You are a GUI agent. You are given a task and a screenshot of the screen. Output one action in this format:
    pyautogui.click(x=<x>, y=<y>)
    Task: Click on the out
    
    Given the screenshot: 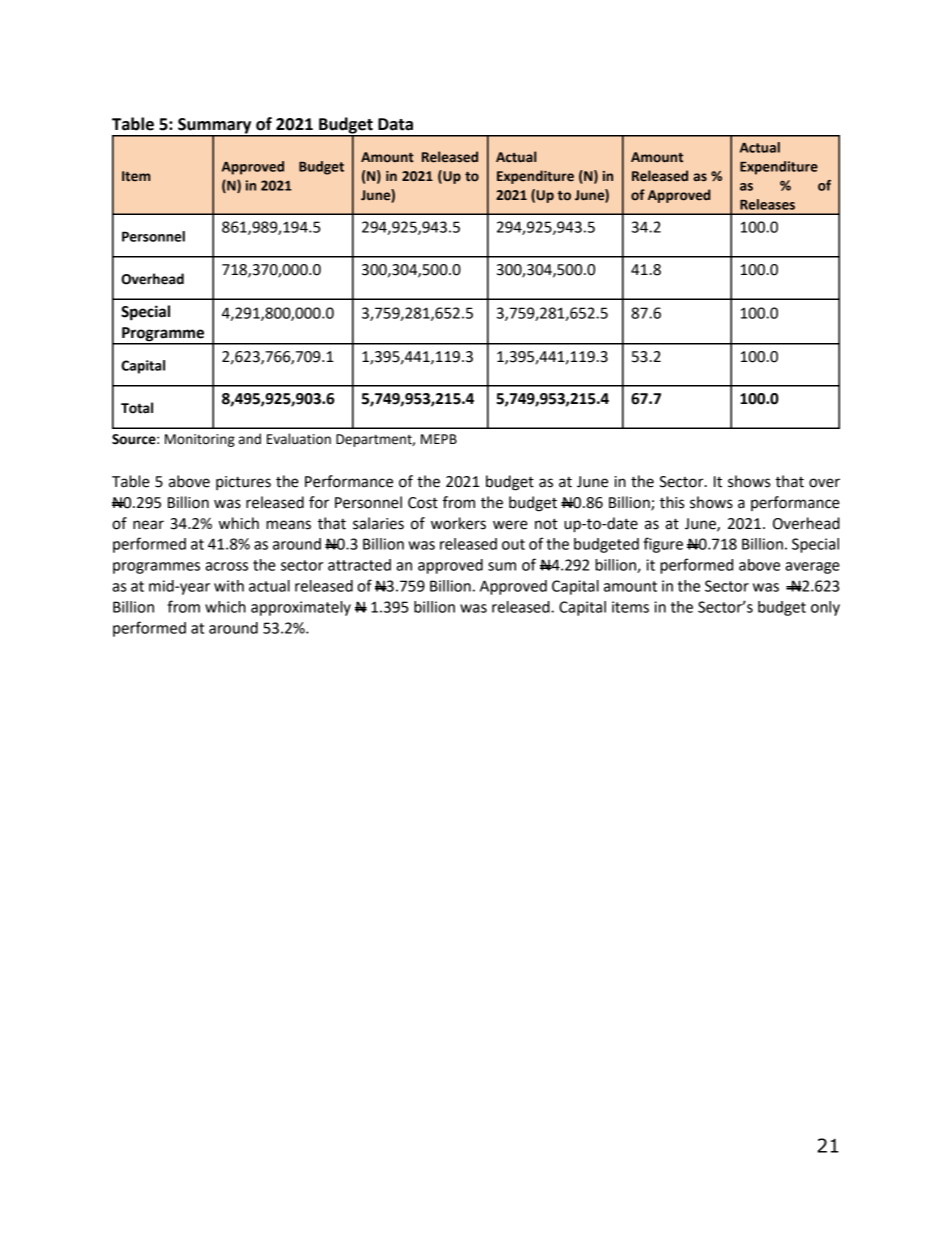 What is the action you would take?
    pyautogui.click(x=513, y=544)
